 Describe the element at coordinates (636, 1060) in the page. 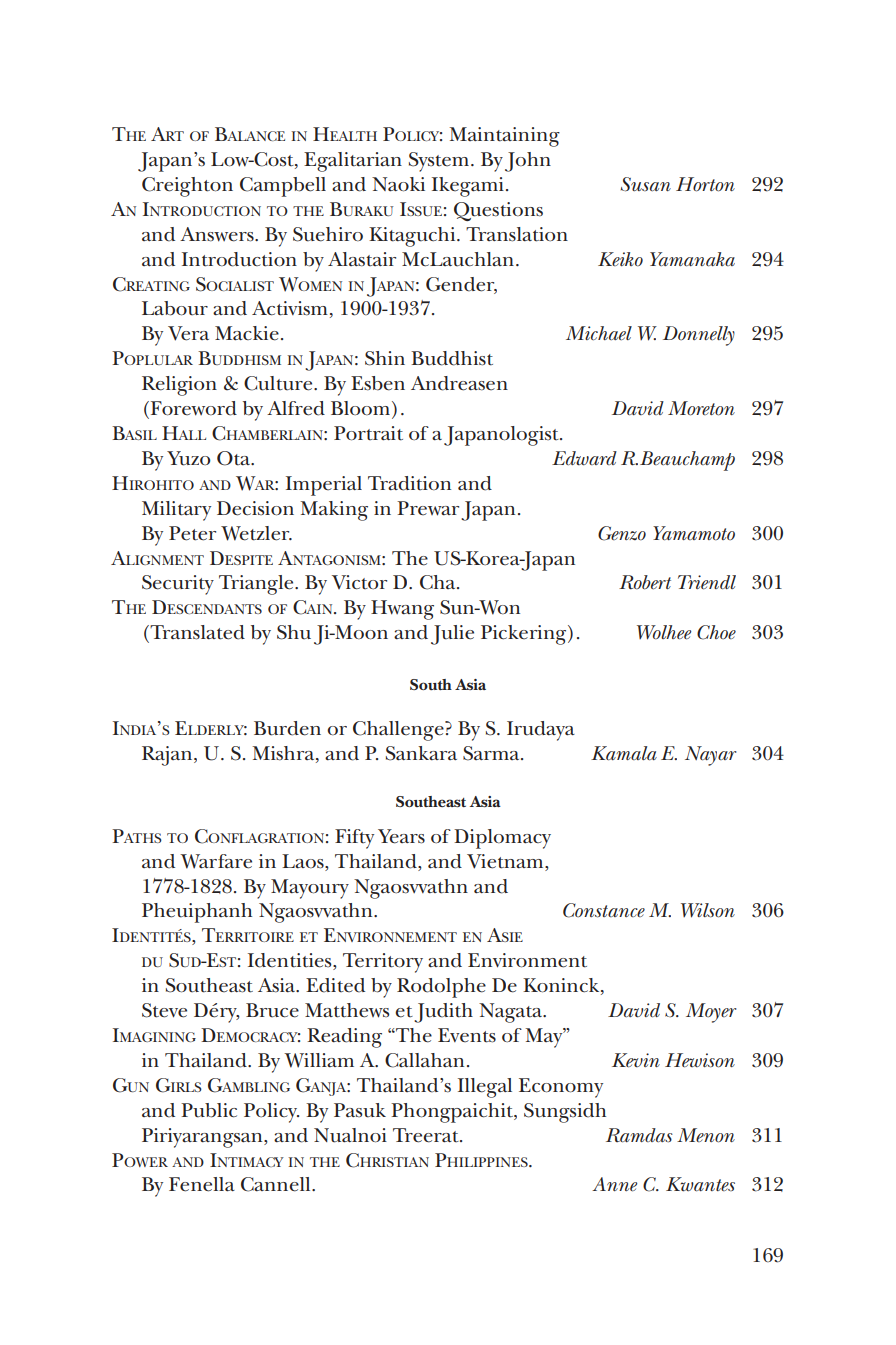

I see `Kevin` at that location.
